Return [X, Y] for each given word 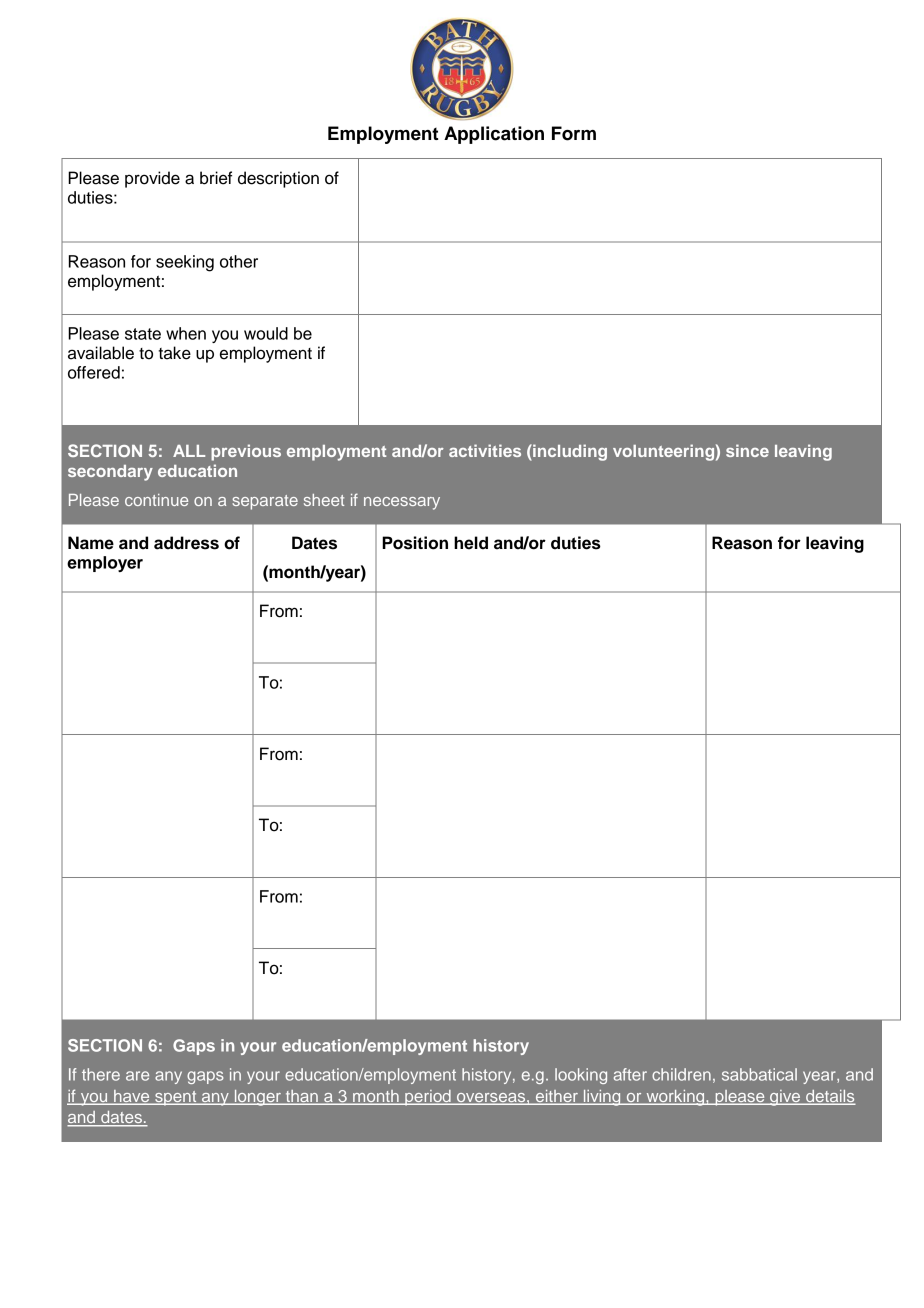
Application [494, 135]
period [428, 1098]
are [137, 1076]
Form [574, 133]
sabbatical [759, 1074]
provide [152, 179]
